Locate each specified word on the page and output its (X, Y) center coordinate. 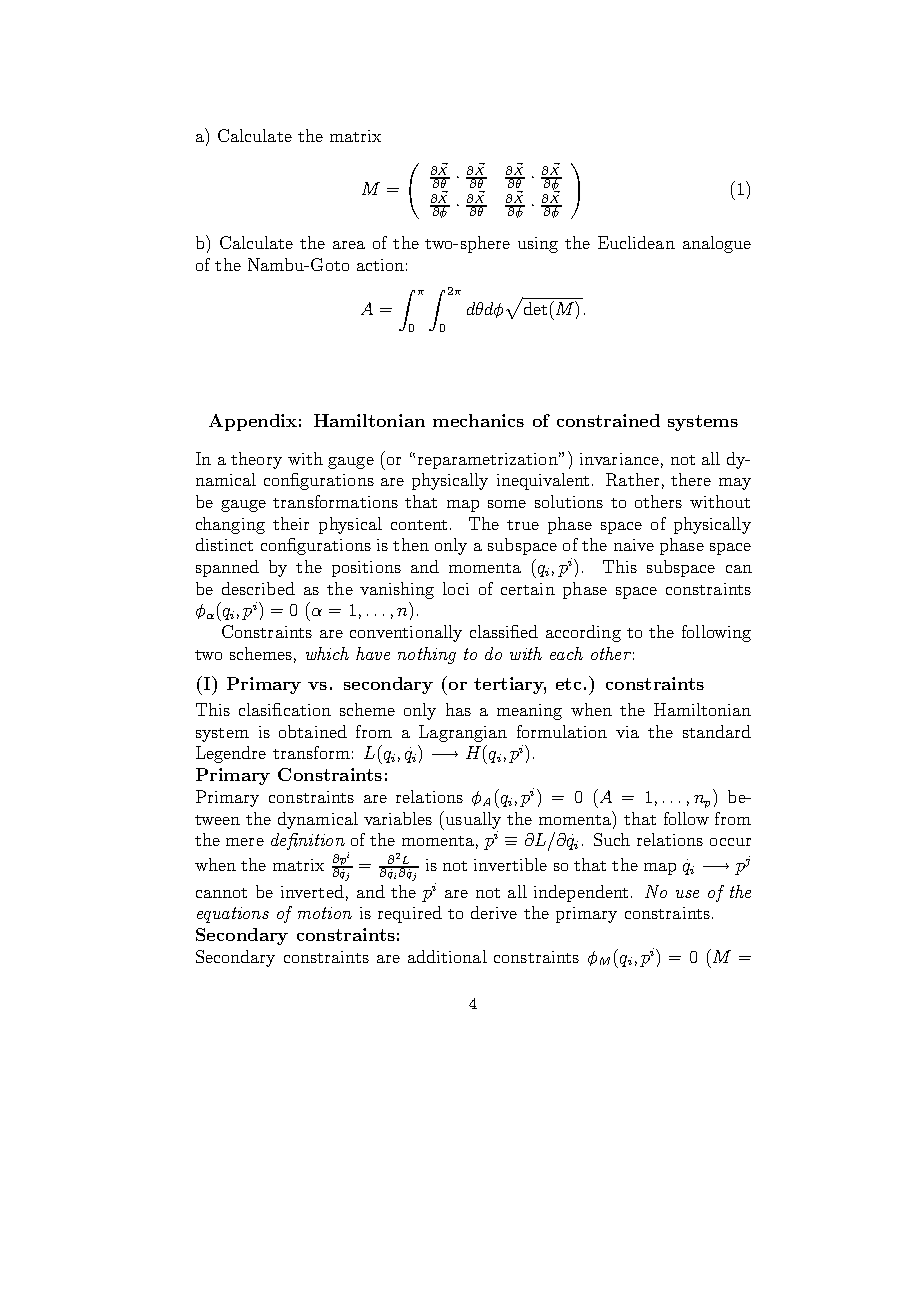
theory (256, 460)
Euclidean (636, 242)
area (349, 245)
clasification (285, 709)
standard (717, 731)
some (507, 504)
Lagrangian (463, 733)
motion (325, 913)
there (691, 479)
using (538, 245)
